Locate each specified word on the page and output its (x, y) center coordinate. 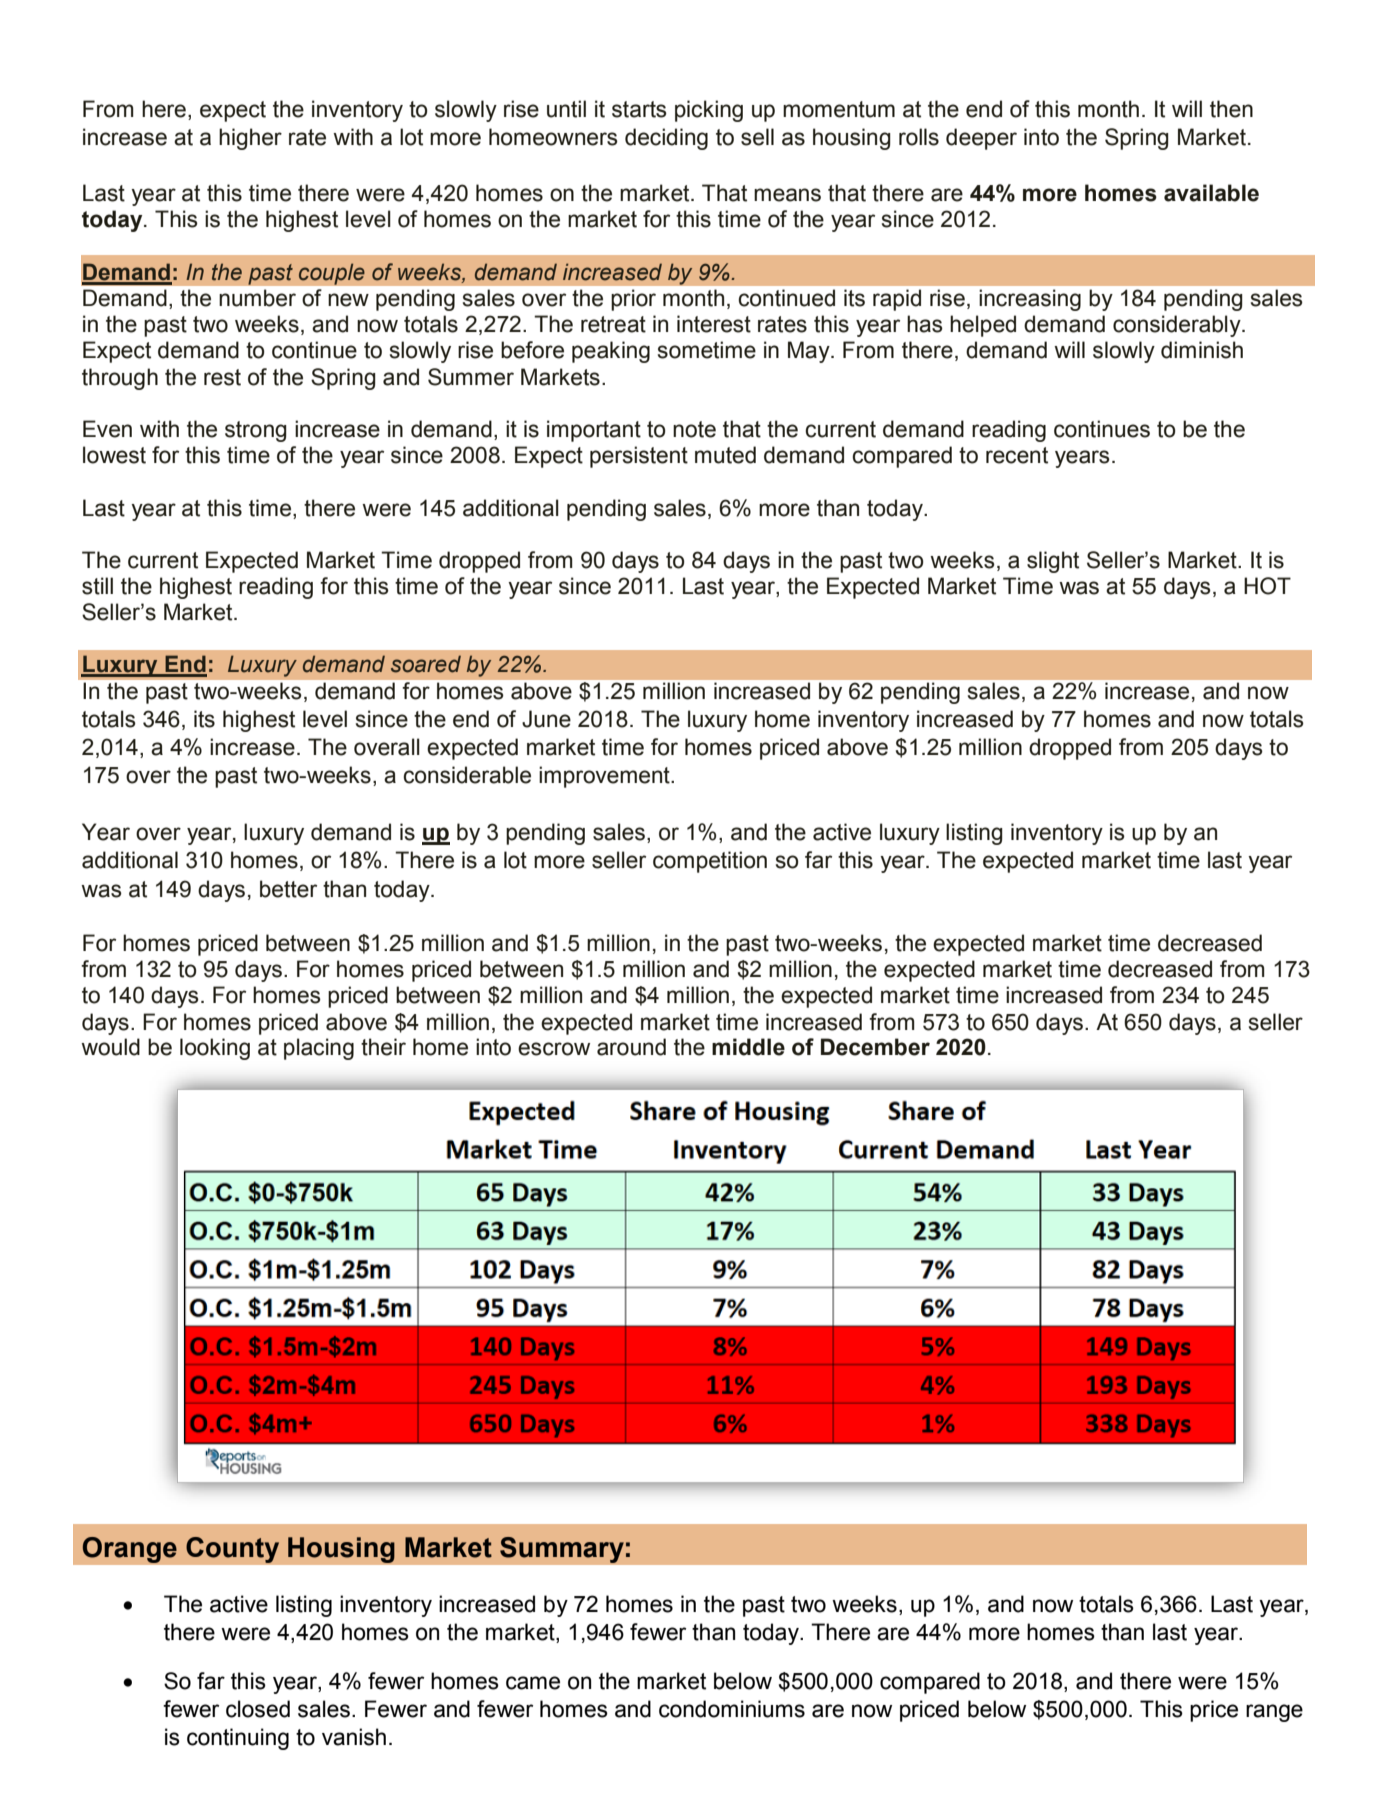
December (875, 1047)
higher (250, 139)
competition (710, 862)
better (288, 889)
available (1211, 193)
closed (258, 1709)
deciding (666, 139)
